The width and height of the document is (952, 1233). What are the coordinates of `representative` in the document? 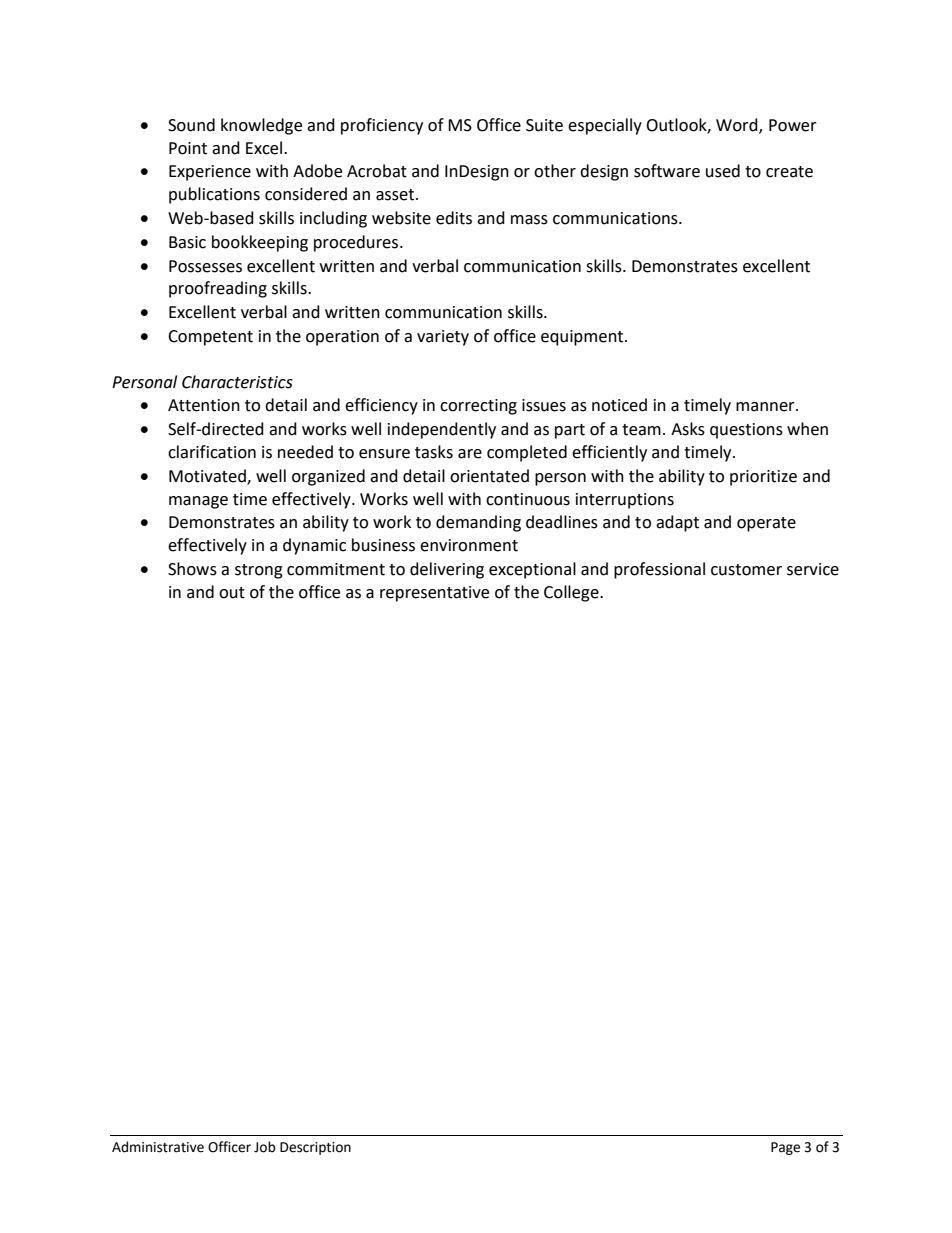 It's located at (434, 594).
